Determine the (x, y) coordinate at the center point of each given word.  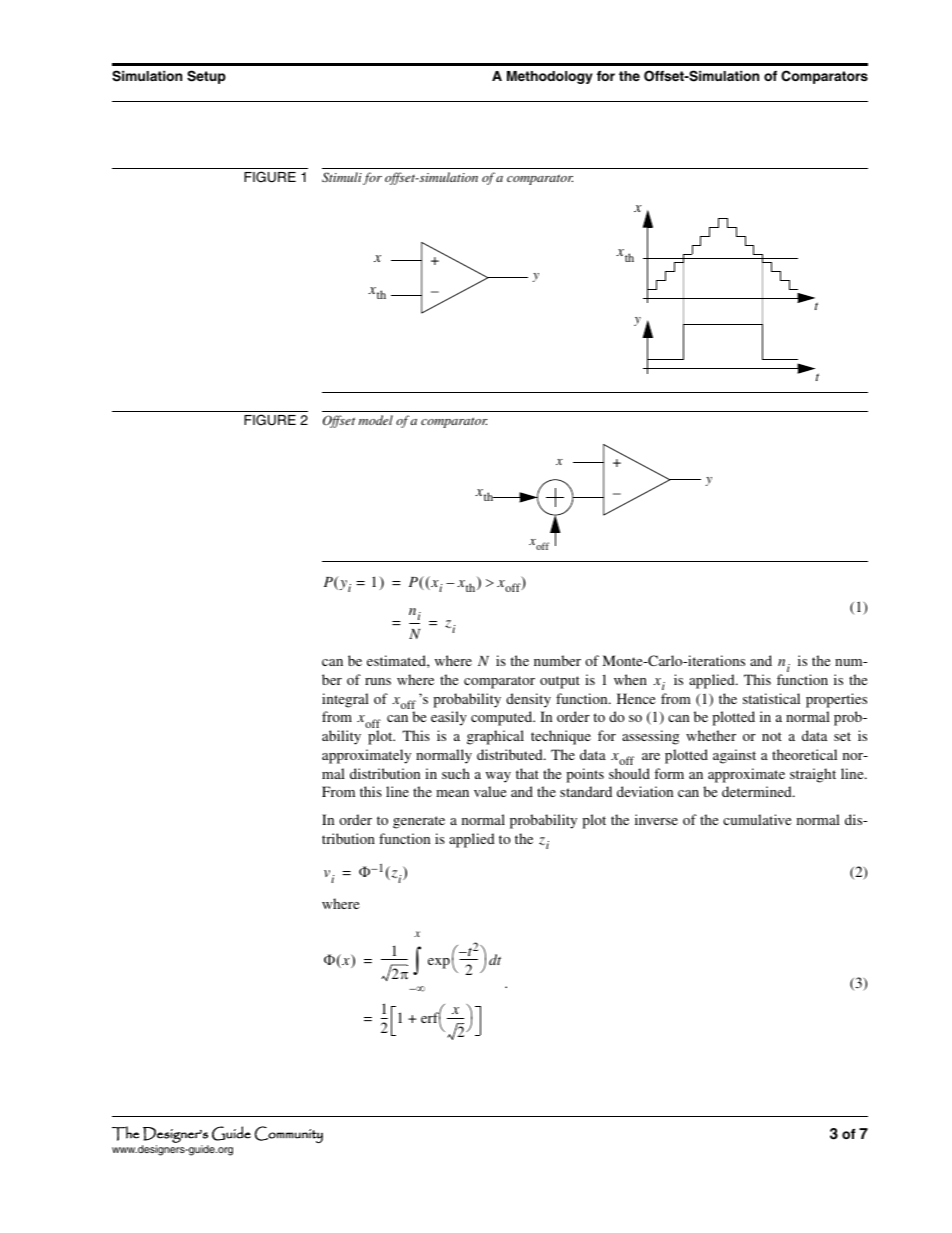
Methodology (550, 77)
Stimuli (342, 177)
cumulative (757, 819)
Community (289, 1134)
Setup (206, 77)
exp (439, 963)
